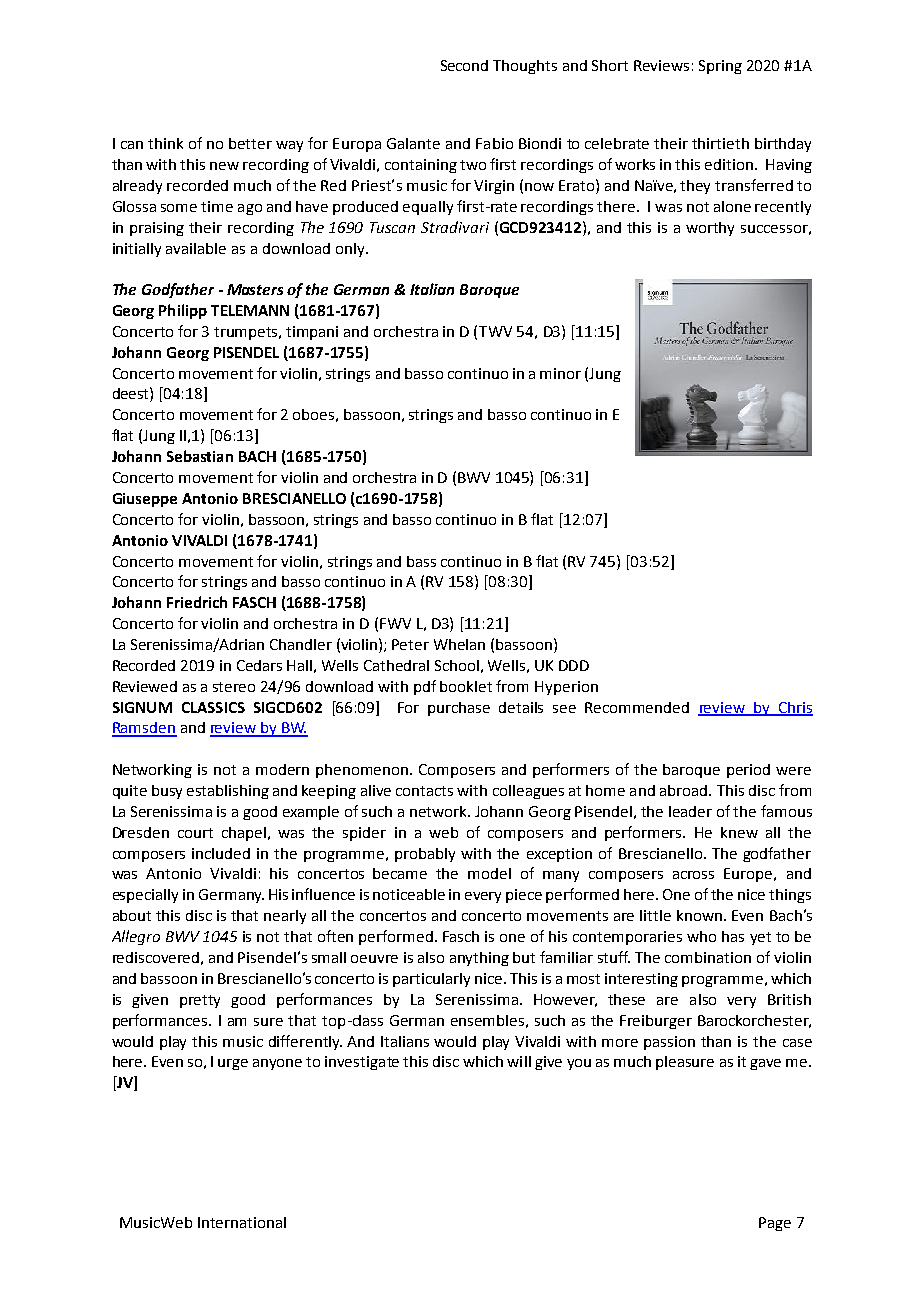  I want to click on International, so click(242, 1222).
